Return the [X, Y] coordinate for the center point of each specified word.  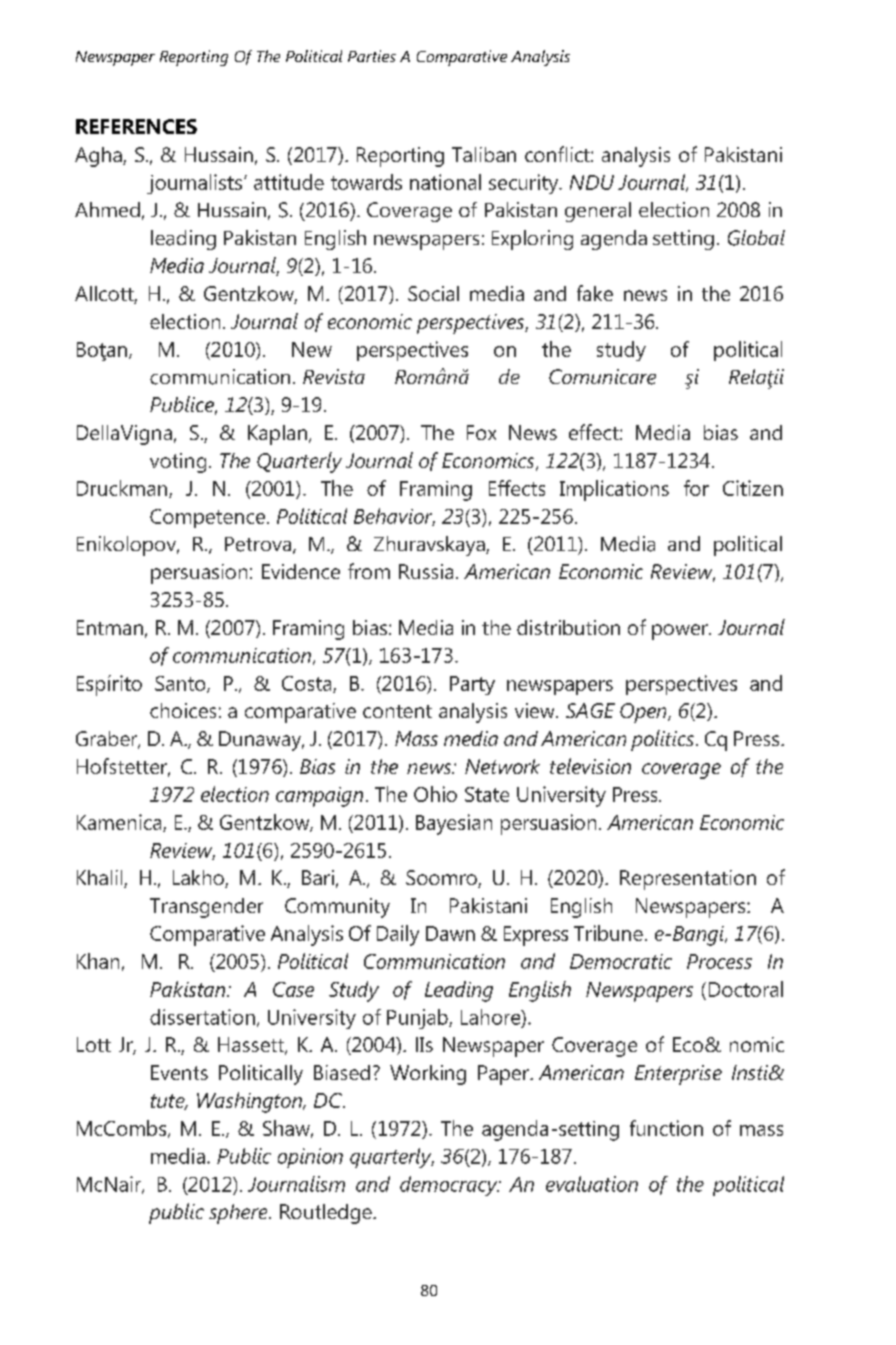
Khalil [101, 879]
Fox [481, 432]
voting [178, 463]
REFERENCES [136, 126]
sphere [239, 1214]
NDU [592, 182]
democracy [450, 1186]
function [666, 1128]
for [696, 488]
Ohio [435, 794]
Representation [688, 880]
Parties [372, 56]
